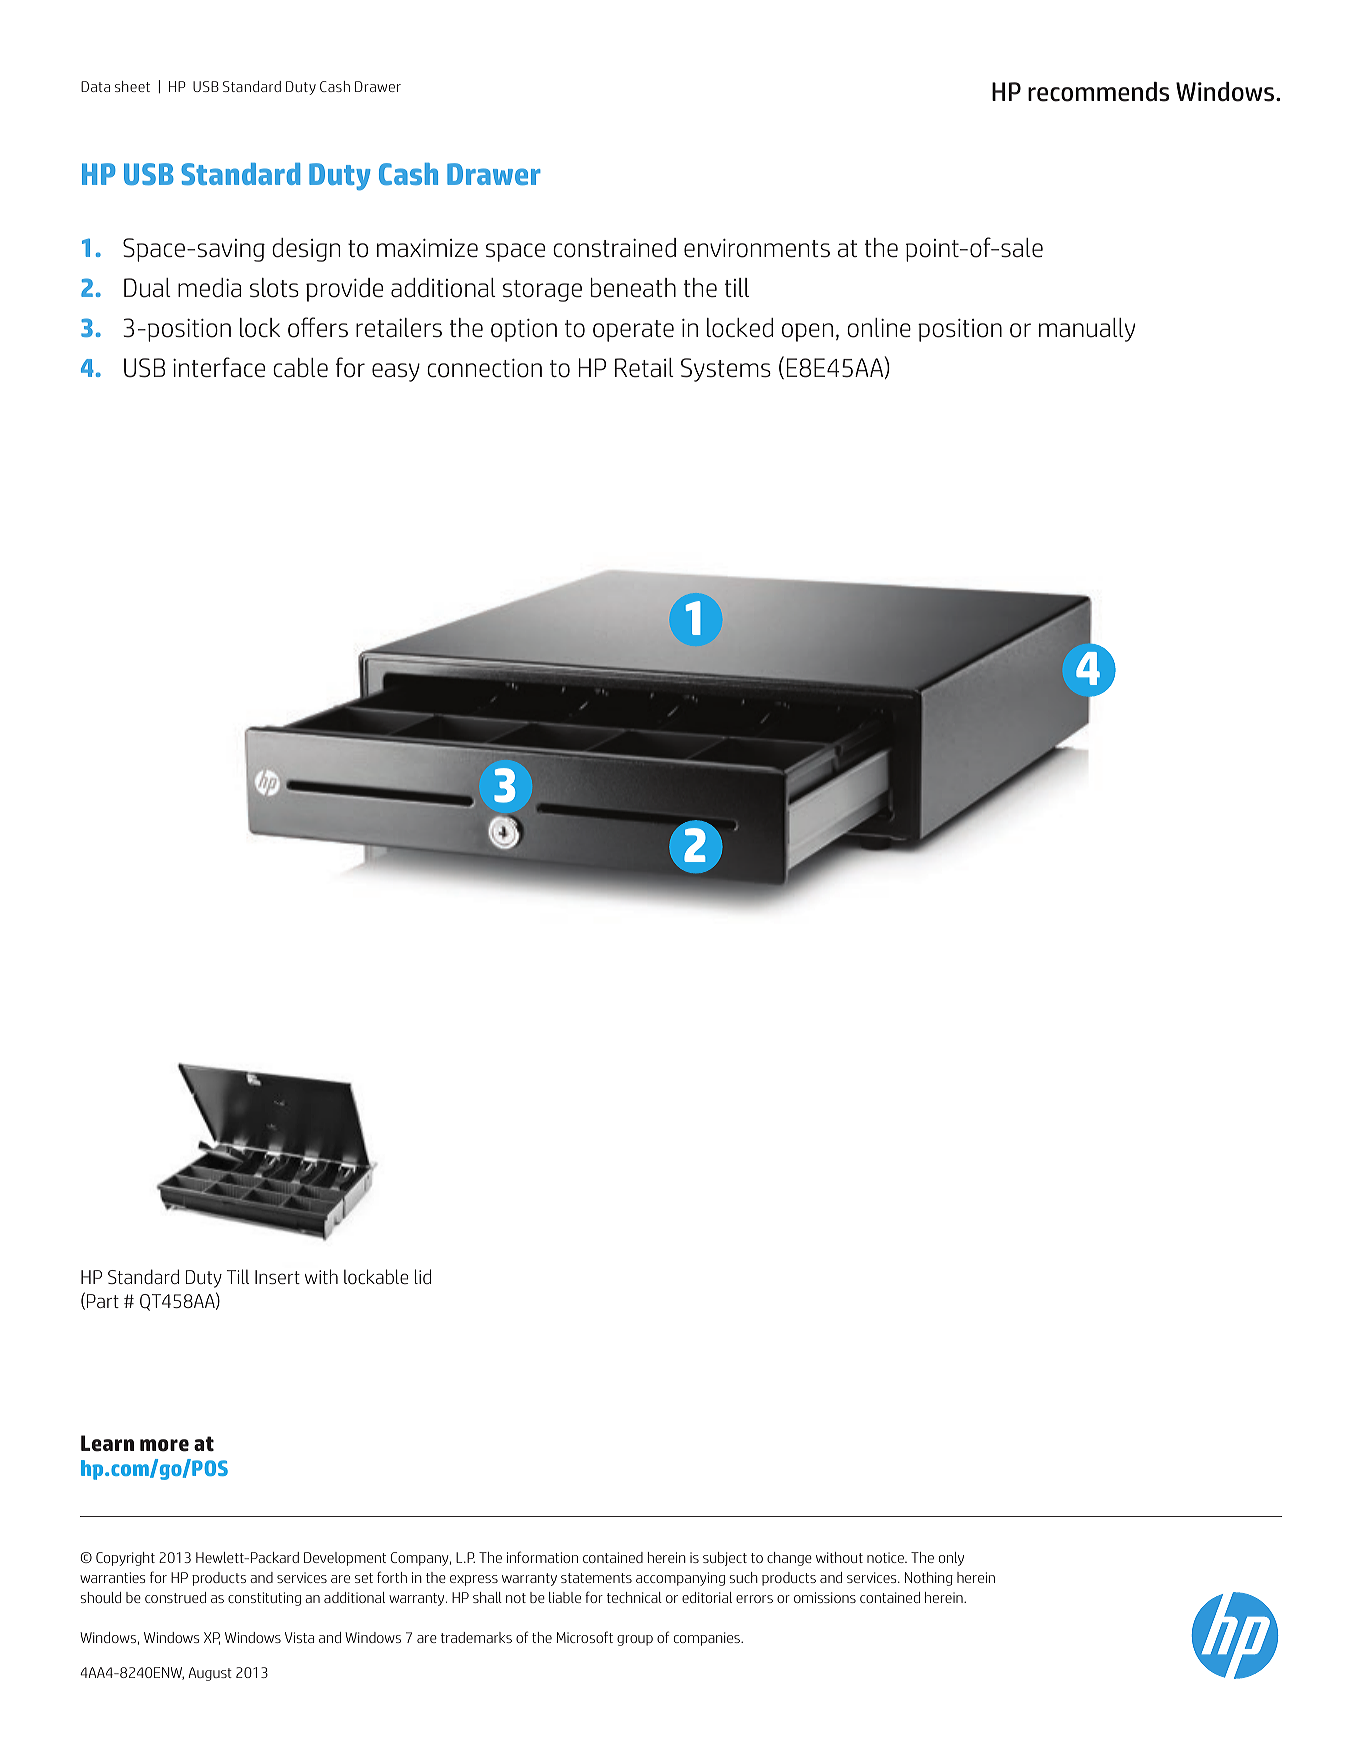 The width and height of the page is (1362, 1762). I want to click on Insert, so click(277, 1277).
